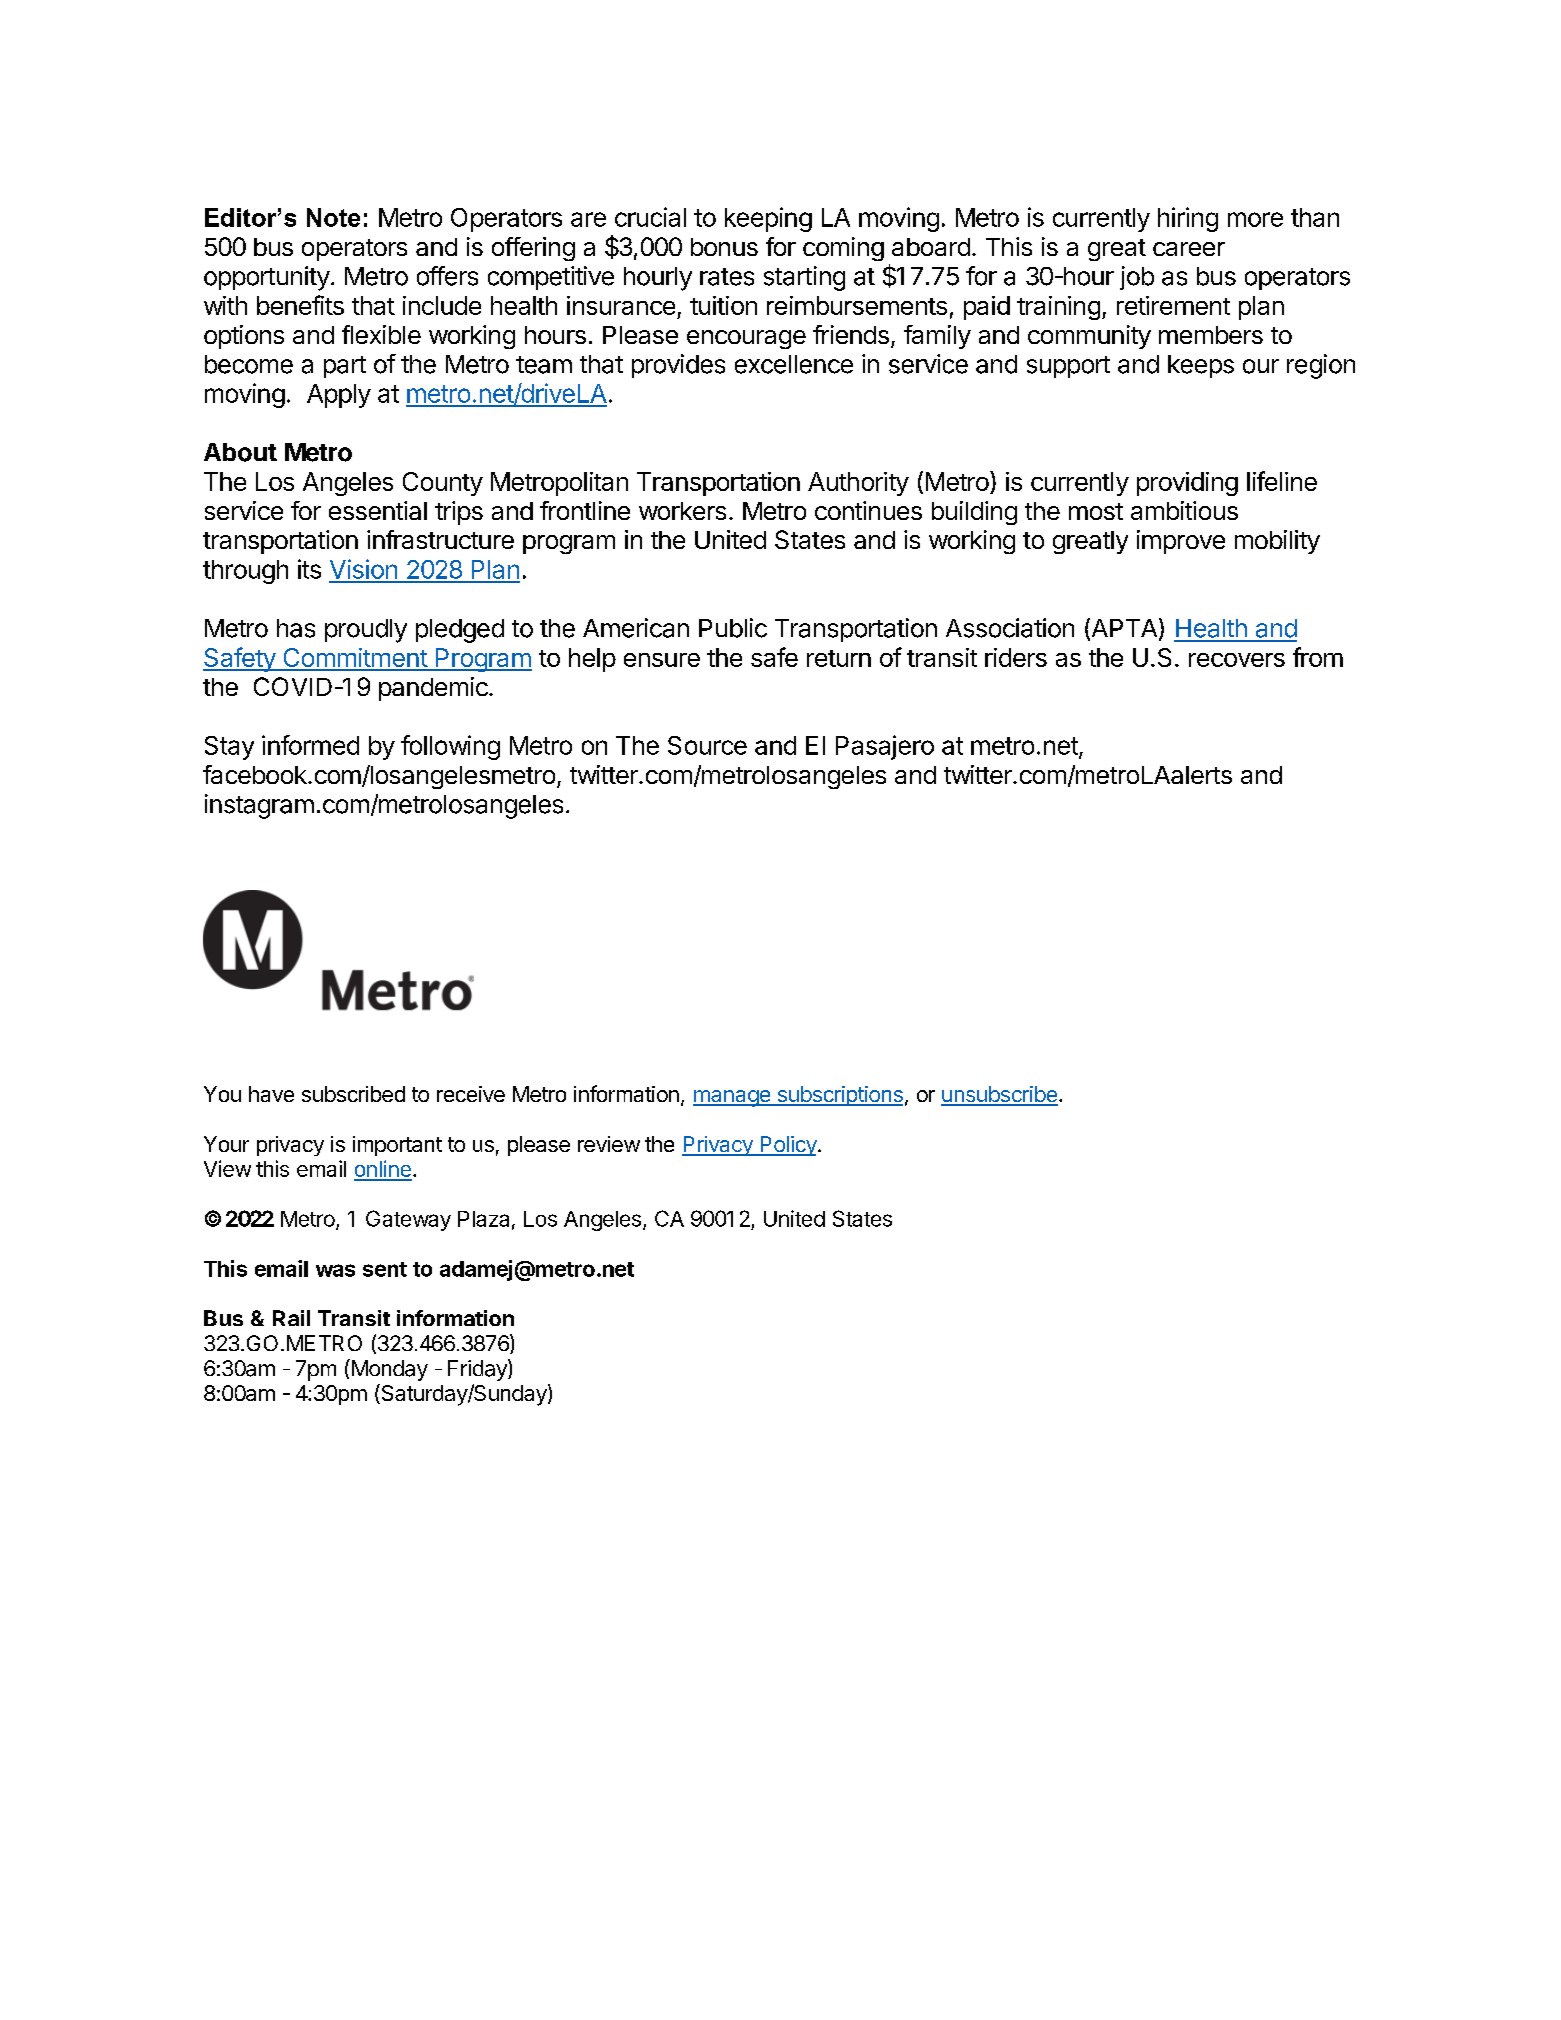  Describe the element at coordinates (1189, 249) in the document. I see `career` at that location.
